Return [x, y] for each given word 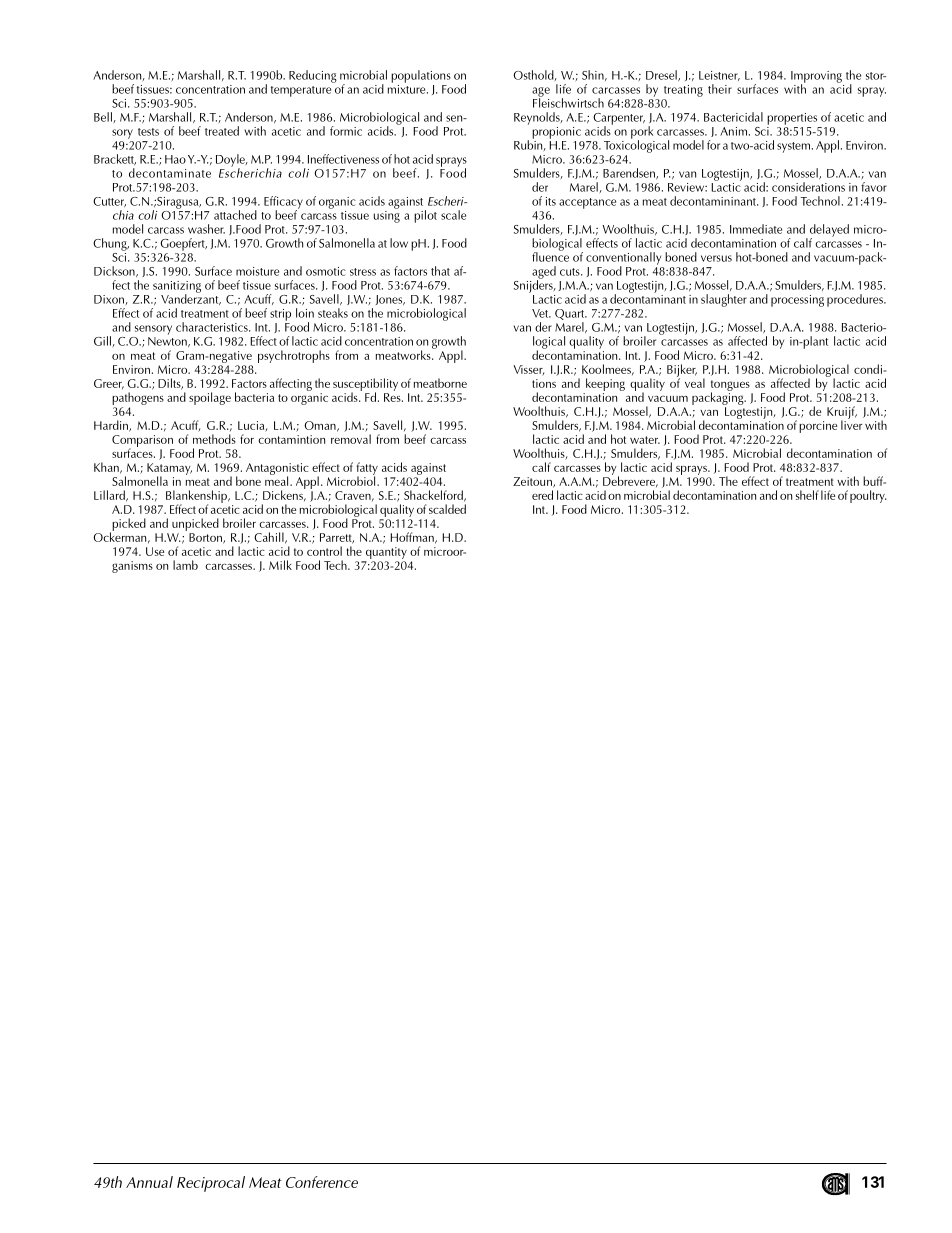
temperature [301, 91]
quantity [386, 553]
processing [797, 301]
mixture [408, 88]
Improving [816, 78]
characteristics [213, 327]
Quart [571, 316]
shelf [807, 495]
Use [155, 551]
